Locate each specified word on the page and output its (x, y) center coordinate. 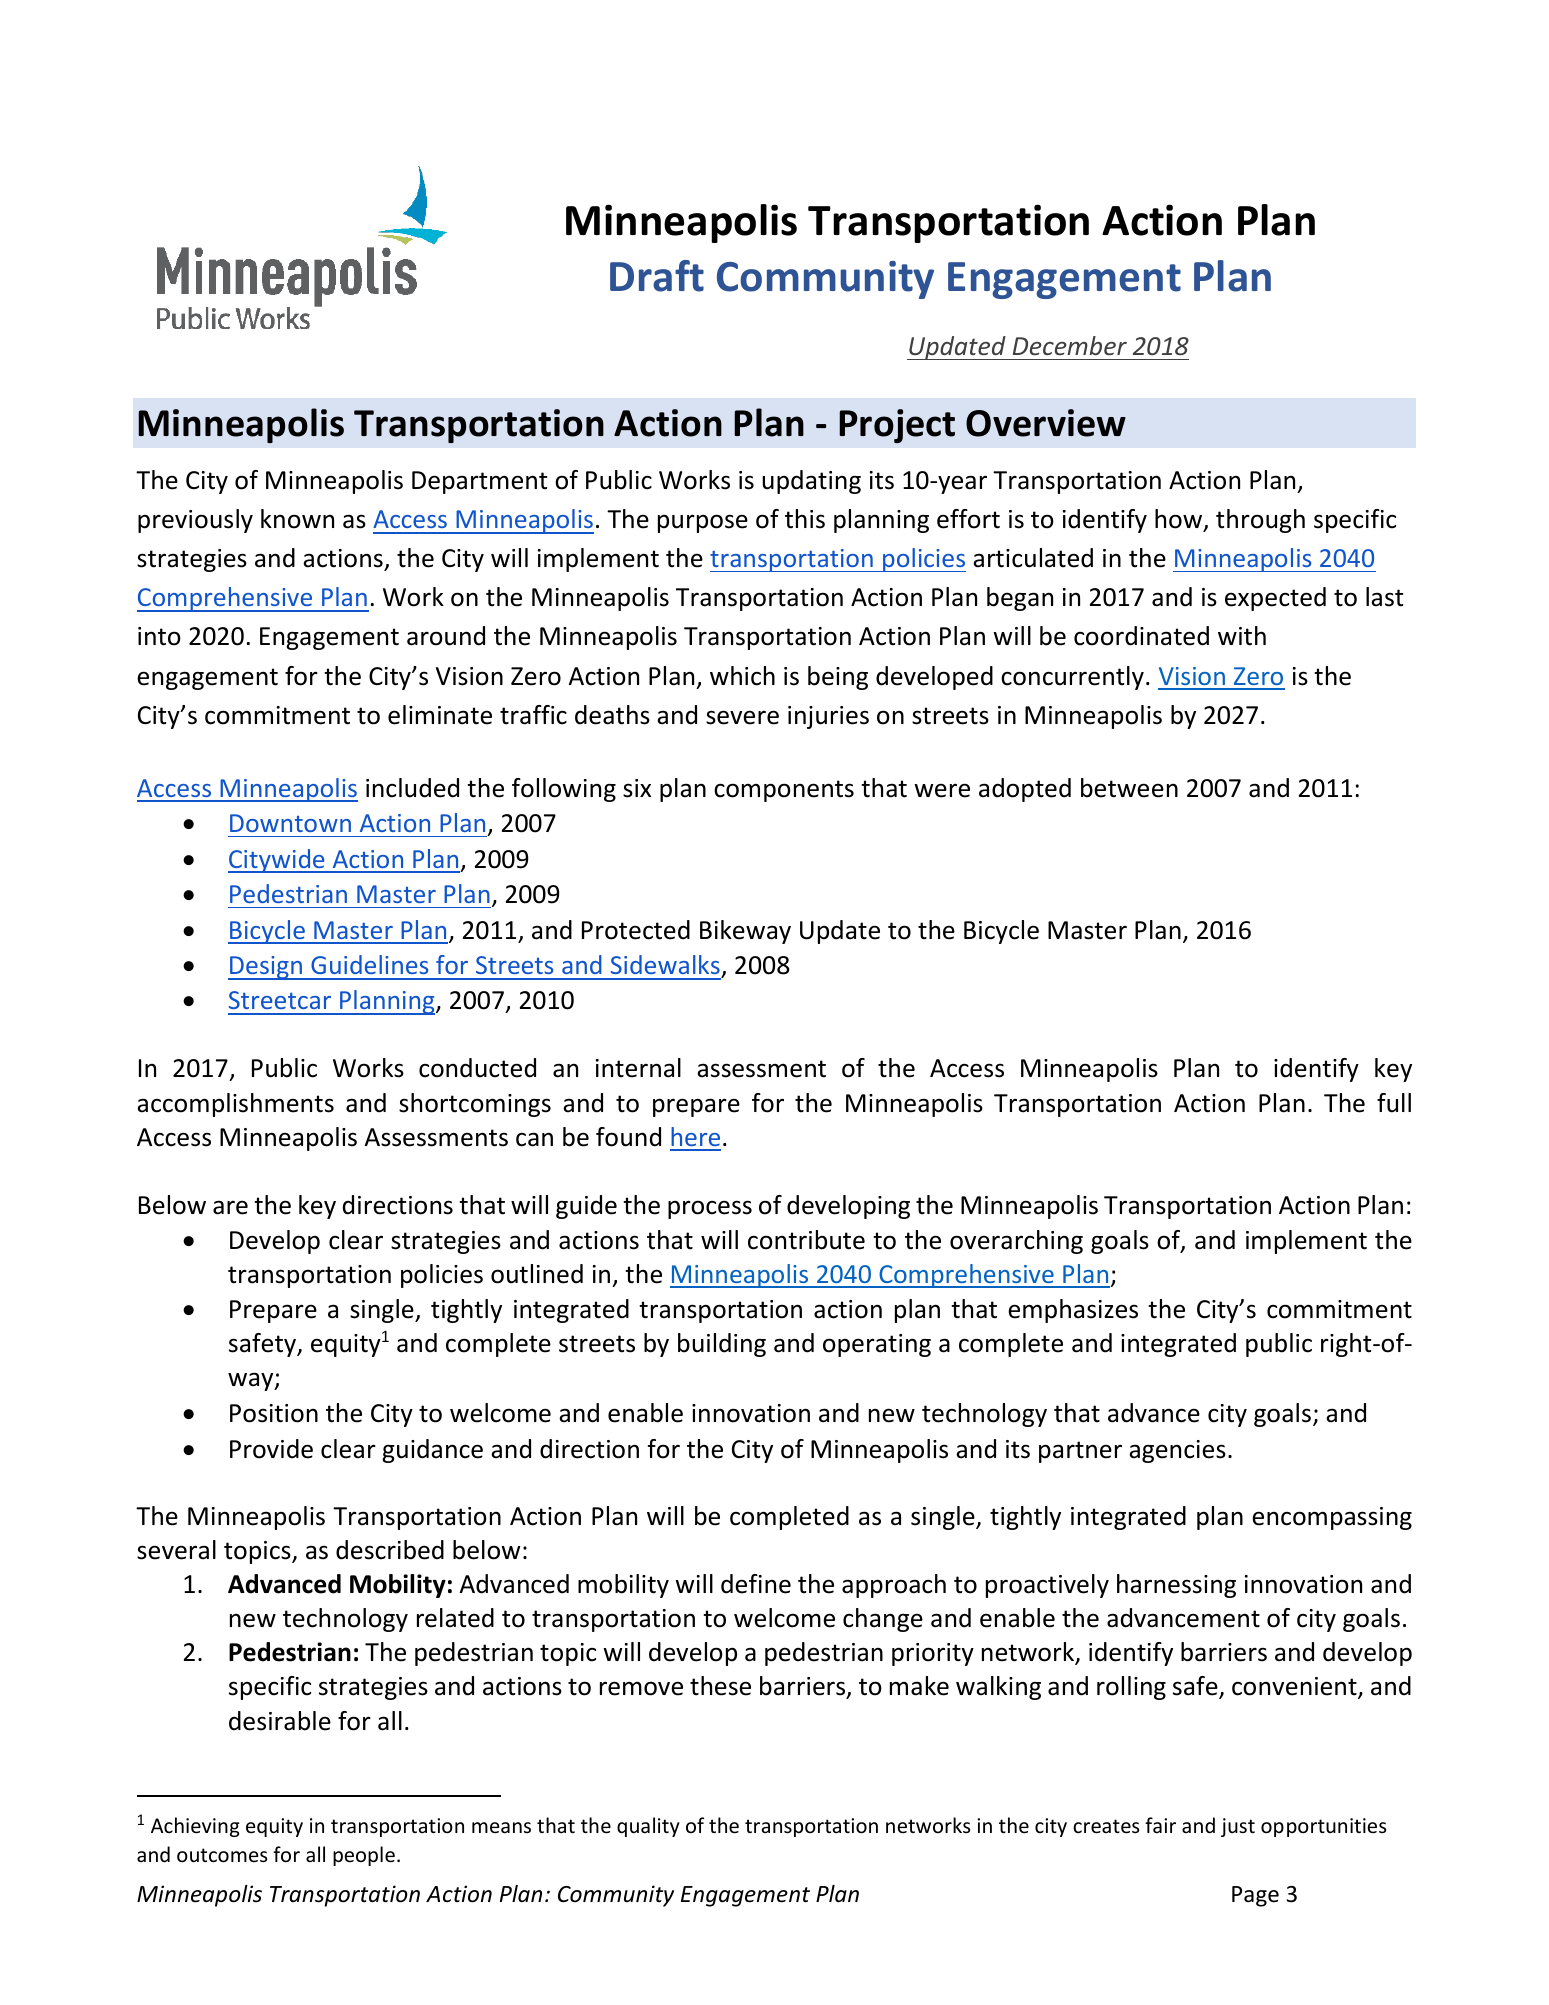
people (364, 1856)
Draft (657, 276)
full (1394, 1103)
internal (638, 1068)
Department (479, 482)
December (1070, 345)
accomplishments (235, 1105)
